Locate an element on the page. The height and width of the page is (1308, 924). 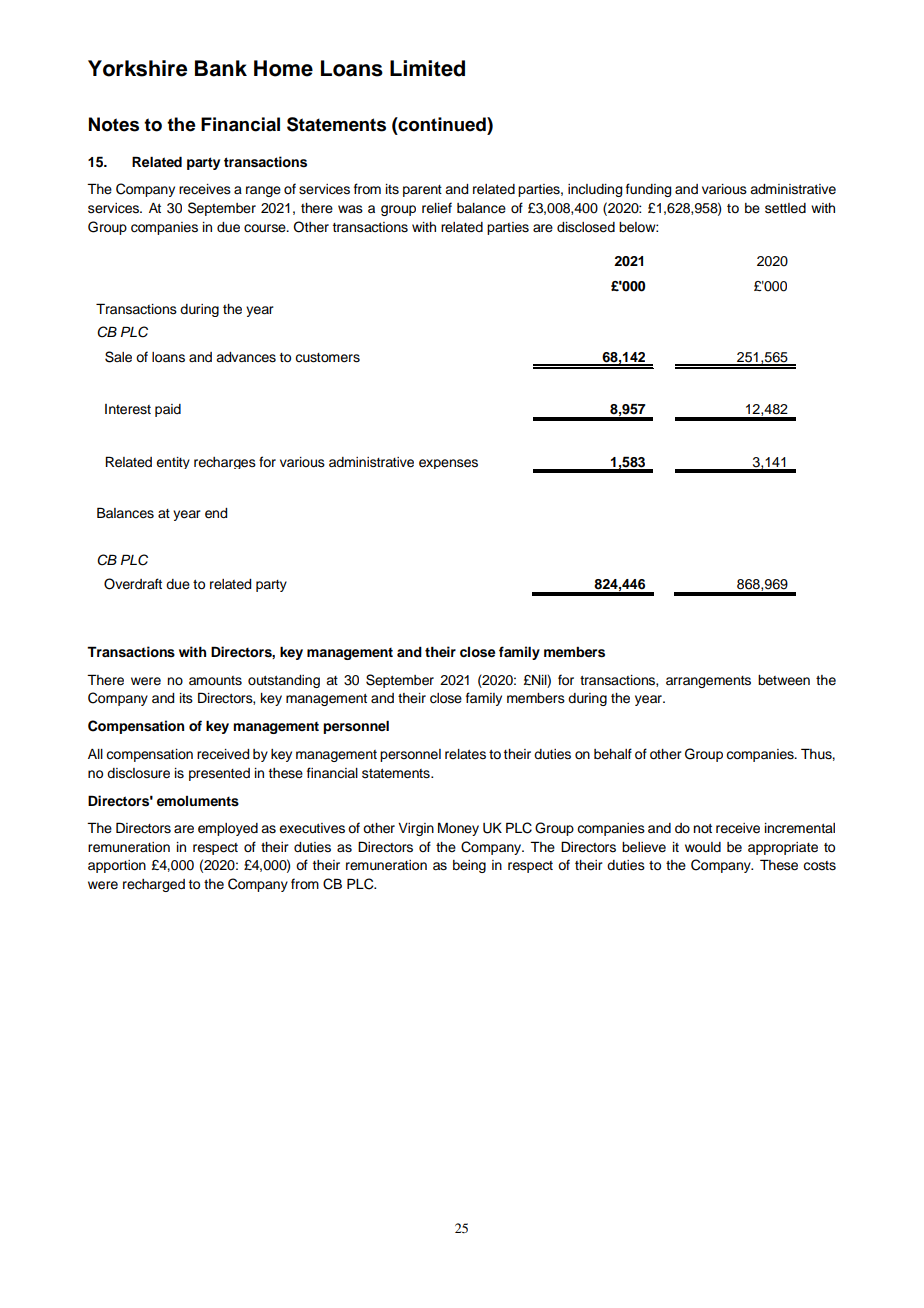
recharged is located at coordinates (154, 885).
